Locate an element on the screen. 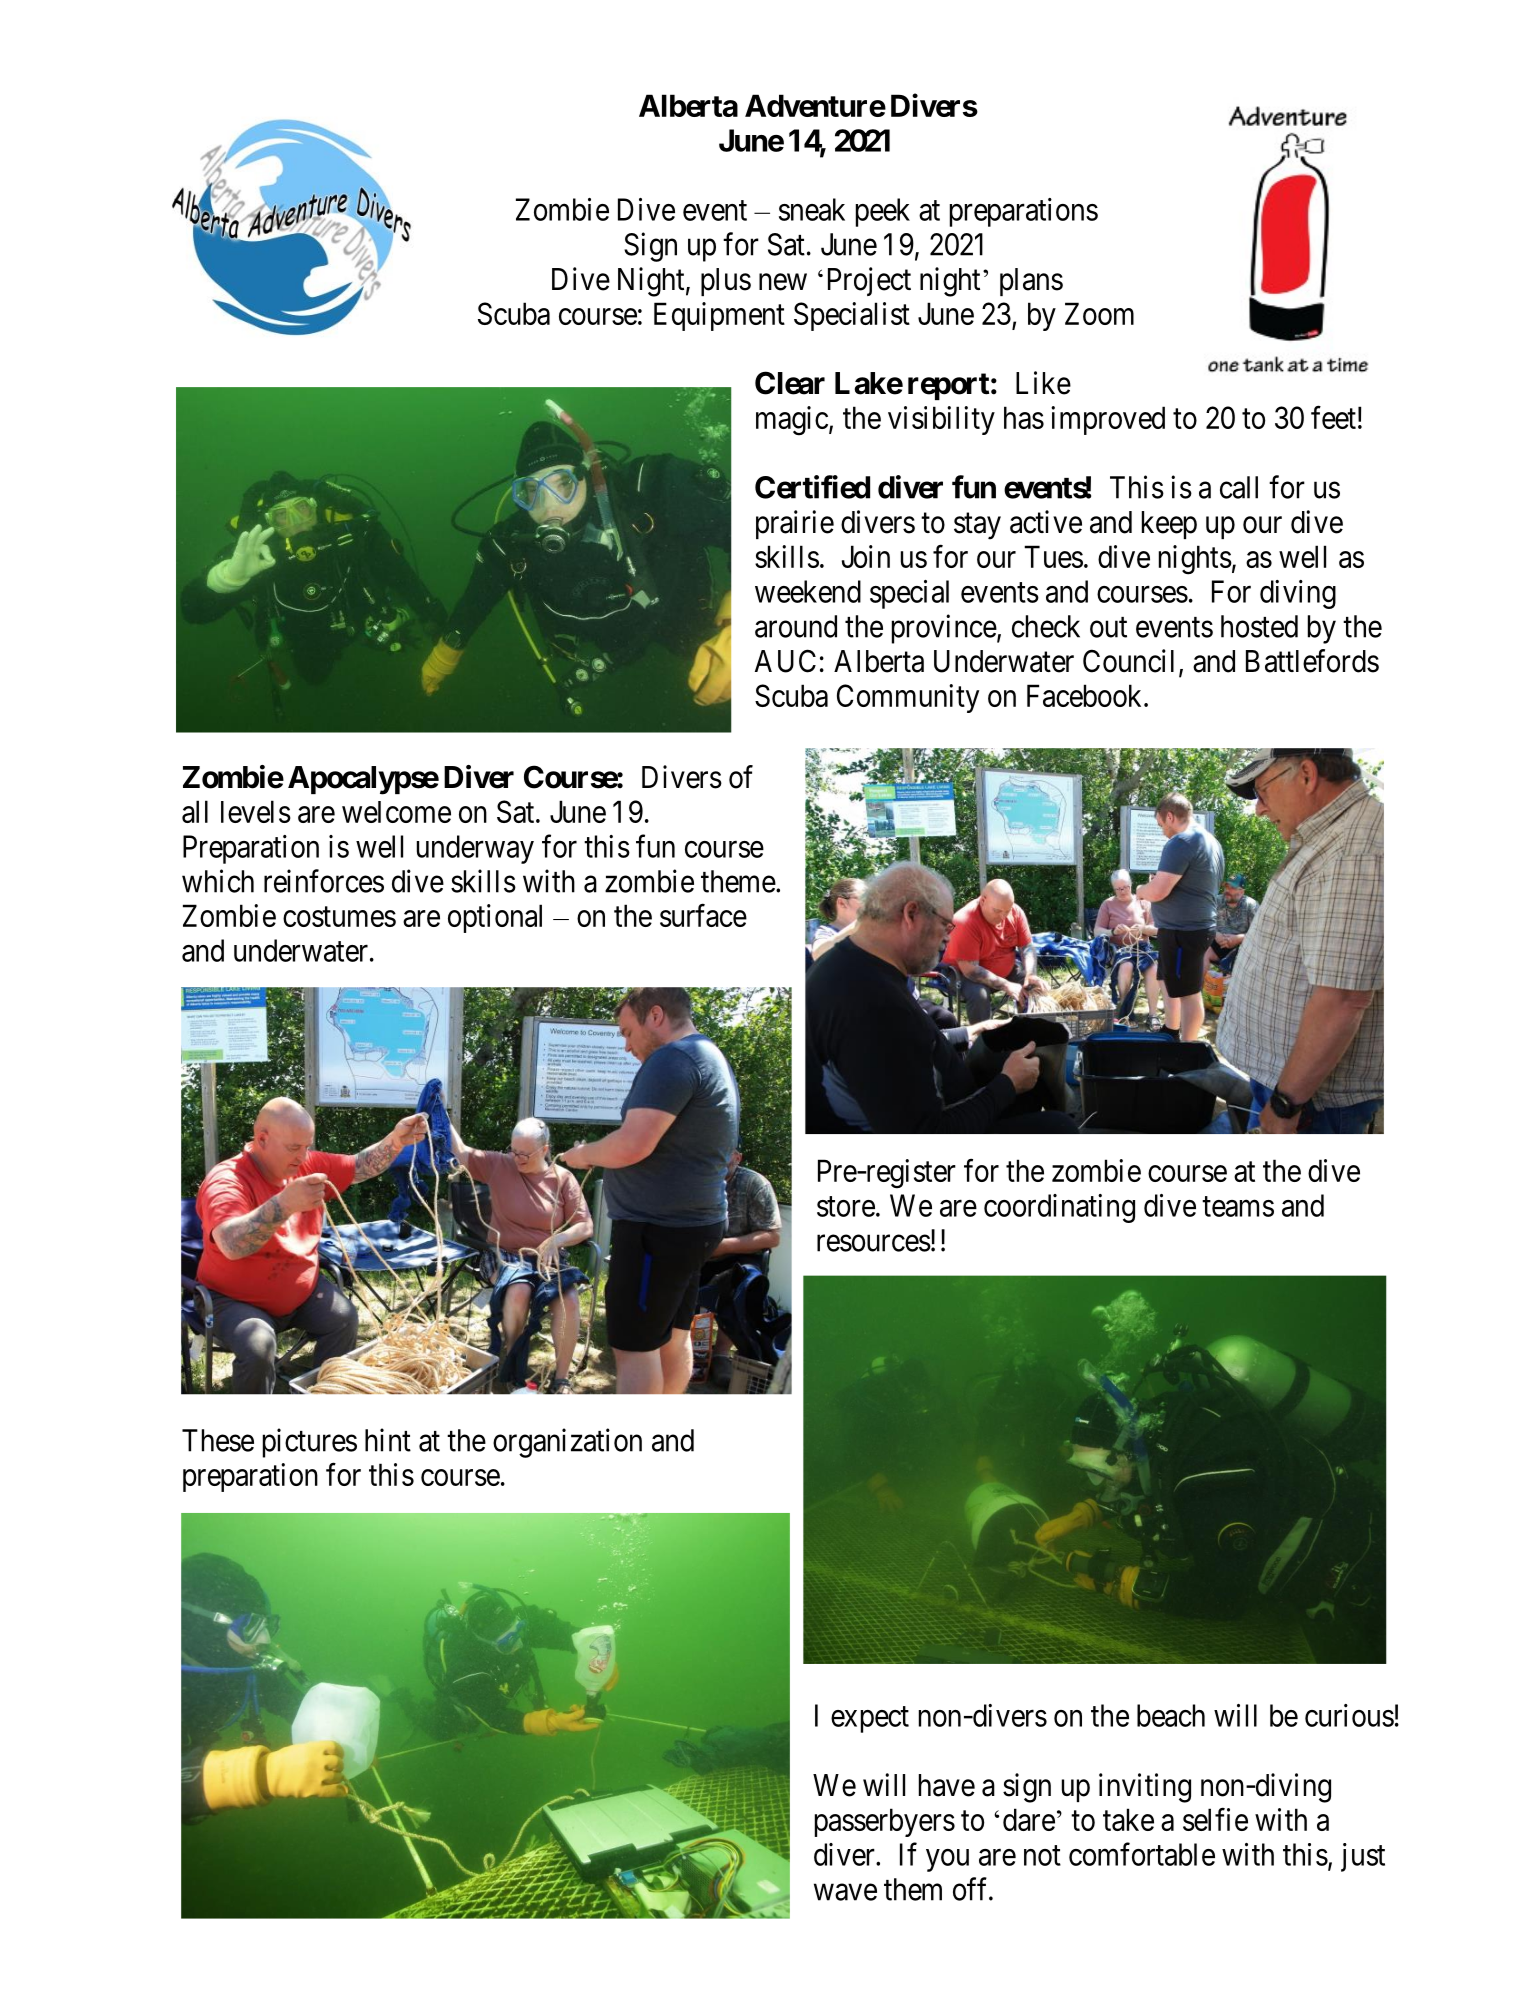 This screenshot has height=1993, width=1540. beach is located at coordinates (1171, 1715).
